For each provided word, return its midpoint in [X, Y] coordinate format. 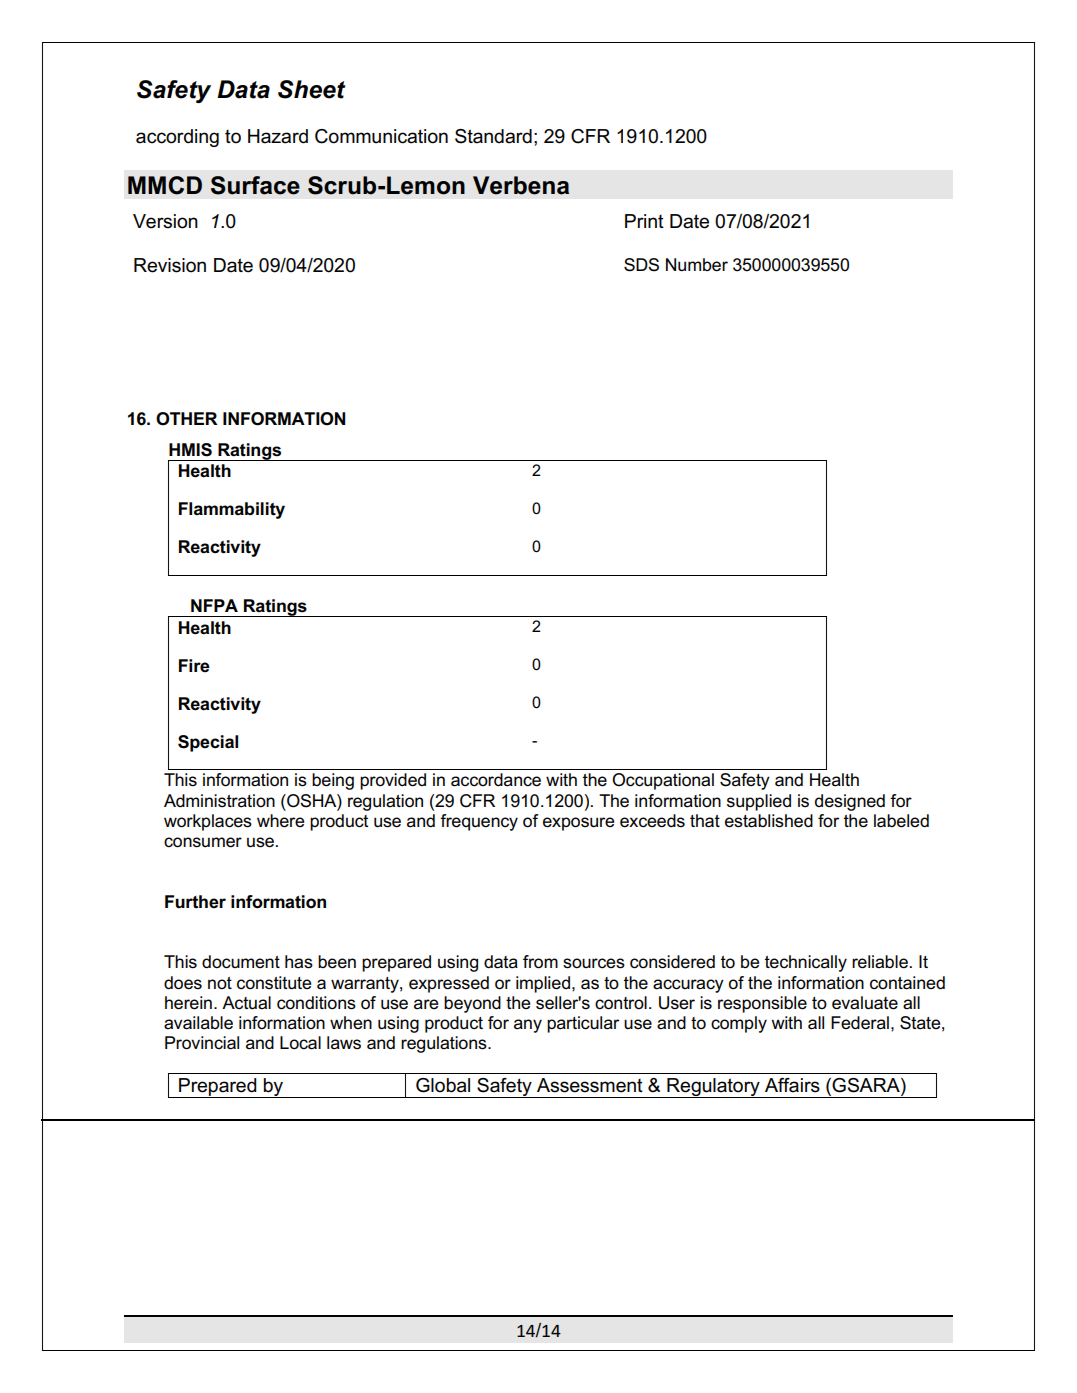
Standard [493, 136]
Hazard [278, 136]
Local [300, 1043]
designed [850, 802]
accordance [496, 780]
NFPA [214, 605]
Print [644, 221]
